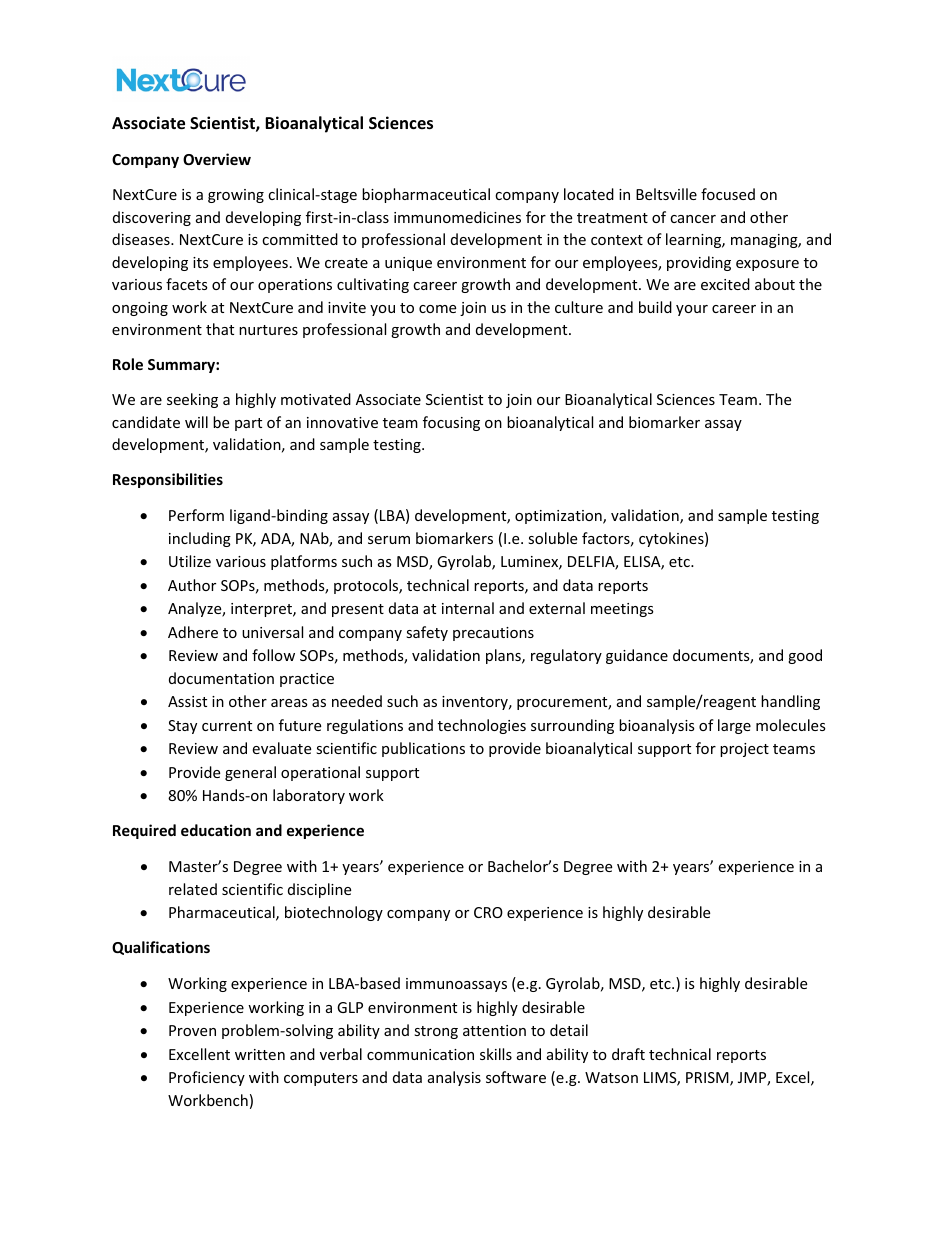 This screenshot has width=952, height=1233. What do you see at coordinates (192, 1030) in the screenshot?
I see `Proven` at bounding box center [192, 1030].
